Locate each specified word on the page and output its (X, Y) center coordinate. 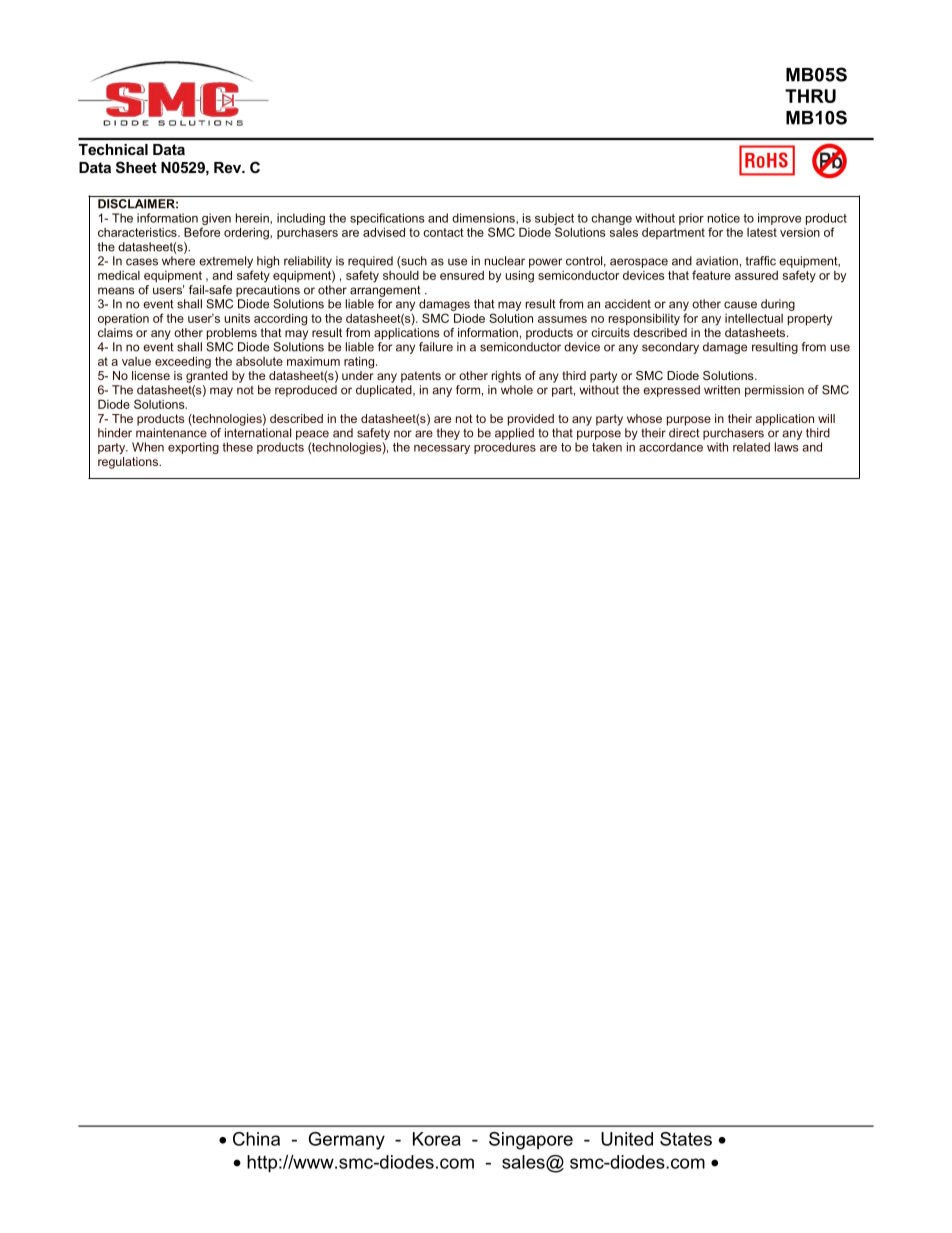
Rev (229, 167)
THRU (810, 96)
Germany (346, 1141)
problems (232, 334)
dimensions (484, 218)
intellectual (754, 318)
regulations (129, 463)
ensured (462, 275)
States (686, 1139)
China (256, 1139)
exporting (193, 448)
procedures (505, 448)
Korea (437, 1139)
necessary (442, 449)
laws (787, 447)
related (751, 447)
